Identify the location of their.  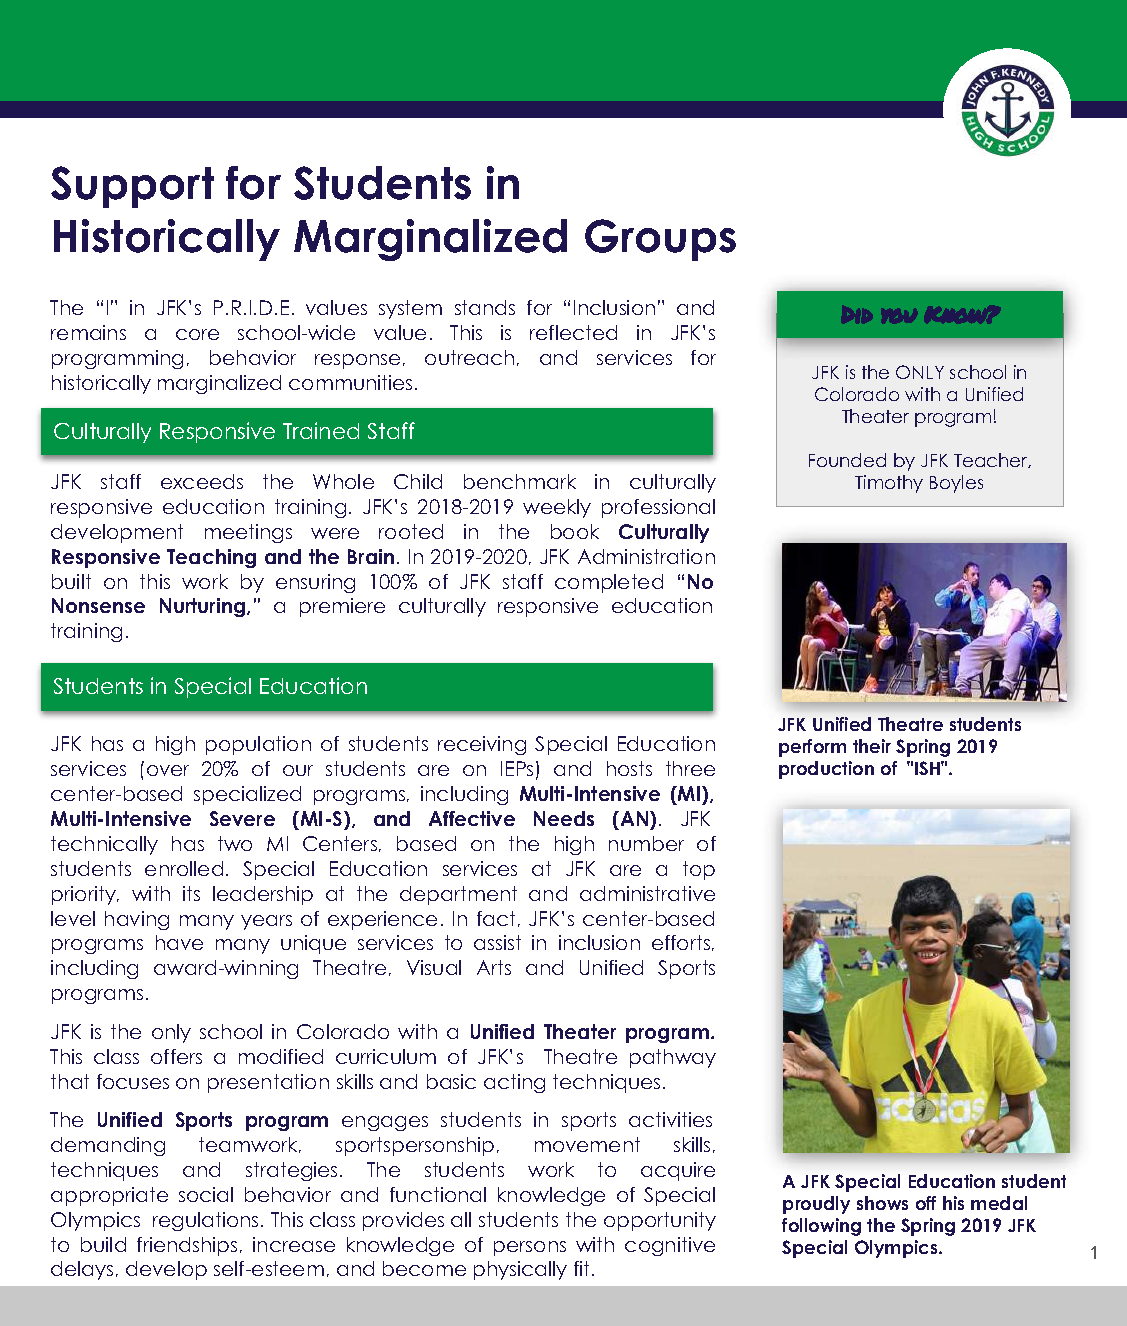
(872, 746).
